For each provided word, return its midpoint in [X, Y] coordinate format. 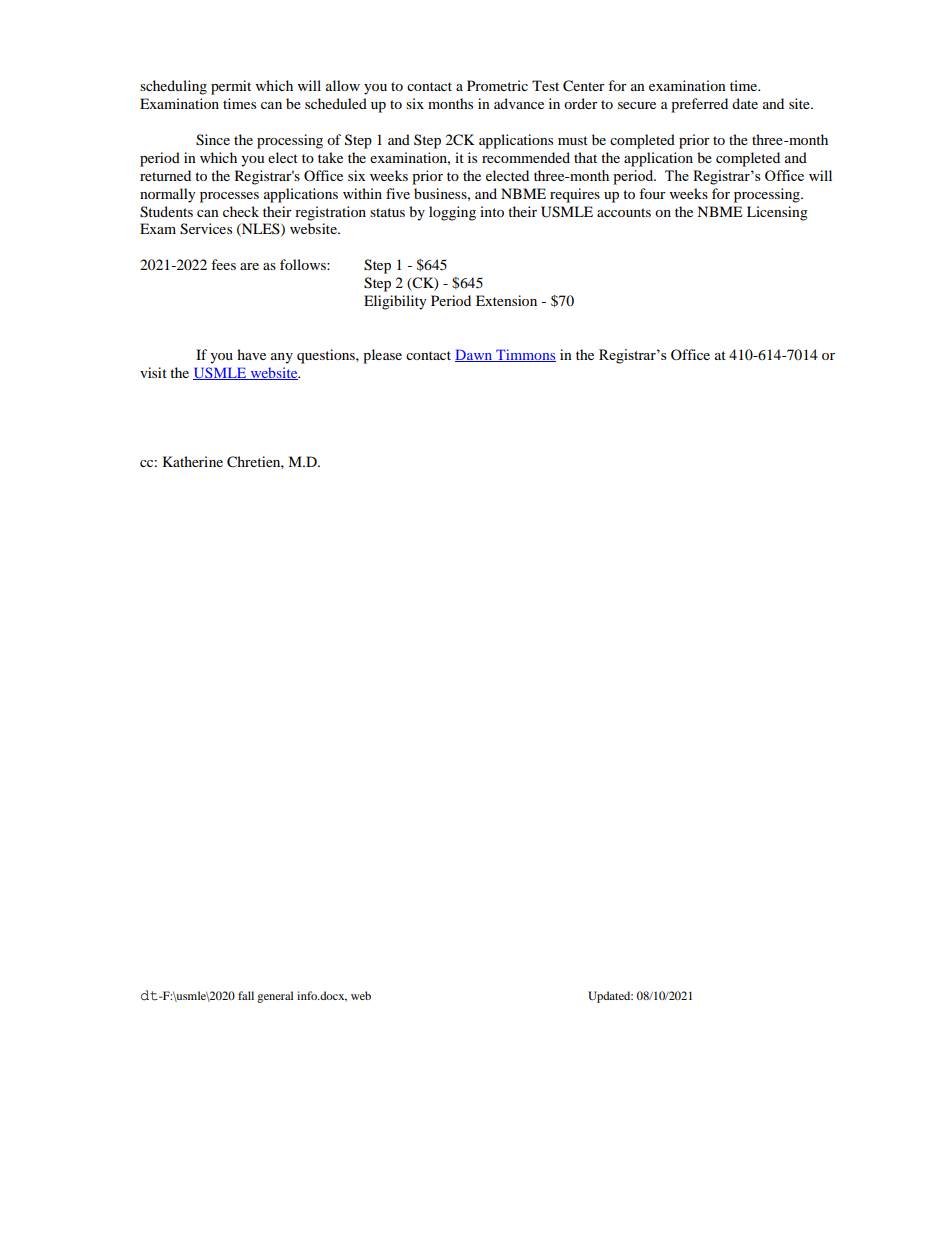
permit [231, 87]
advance [519, 103]
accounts [624, 212]
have [251, 354]
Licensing [777, 213]
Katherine [193, 461]
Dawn [474, 355]
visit [153, 372]
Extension [506, 300]
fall [246, 995]
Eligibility [395, 302]
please [382, 356]
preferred [699, 105]
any [282, 358]
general [275, 997]
